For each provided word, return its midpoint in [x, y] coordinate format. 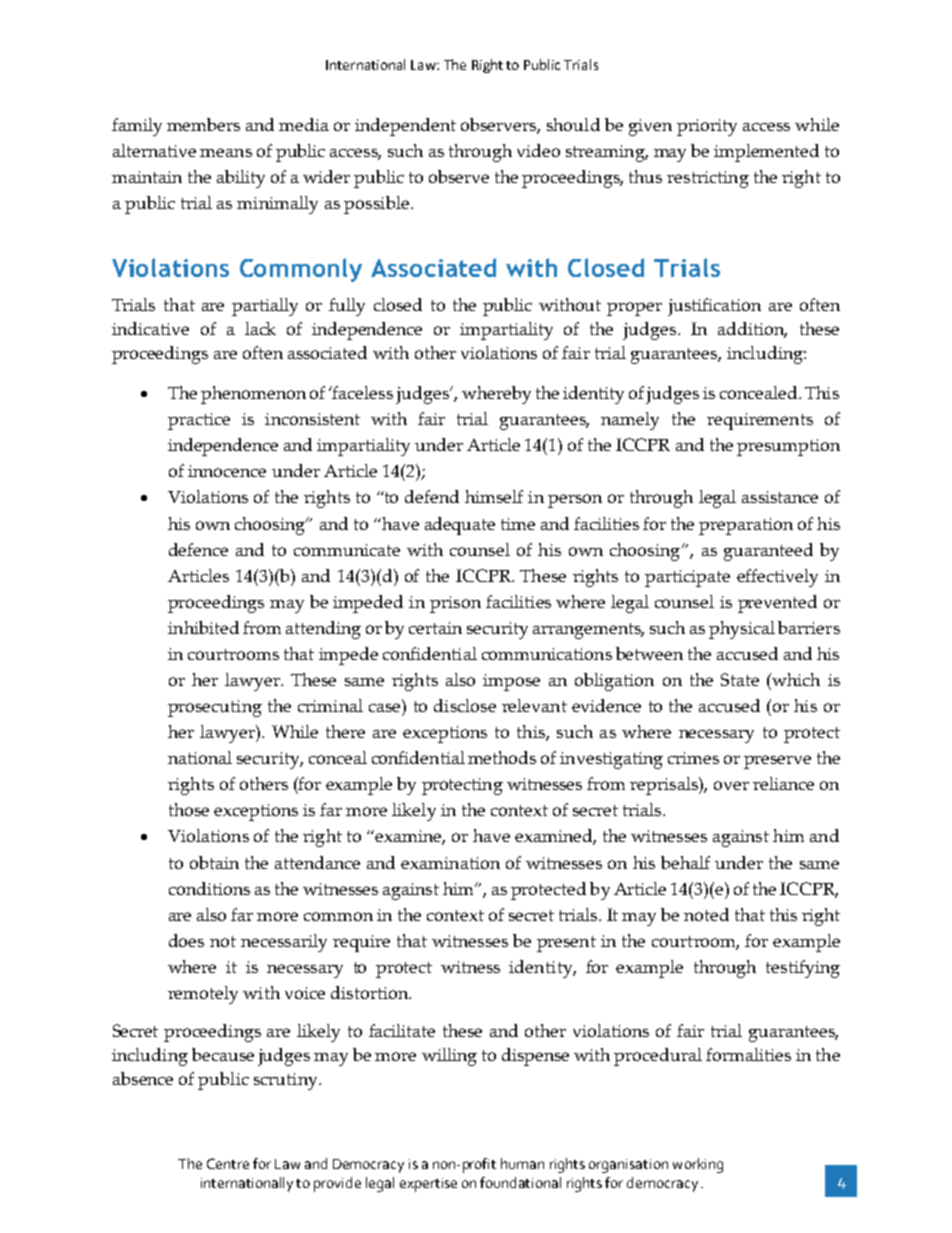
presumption [788, 447]
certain [435, 628]
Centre [228, 1163]
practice [199, 421]
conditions [209, 888]
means [226, 152]
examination [450, 863]
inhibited [203, 627]
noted [706, 914]
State [740, 679]
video [538, 150]
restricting [708, 179]
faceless [362, 392]
